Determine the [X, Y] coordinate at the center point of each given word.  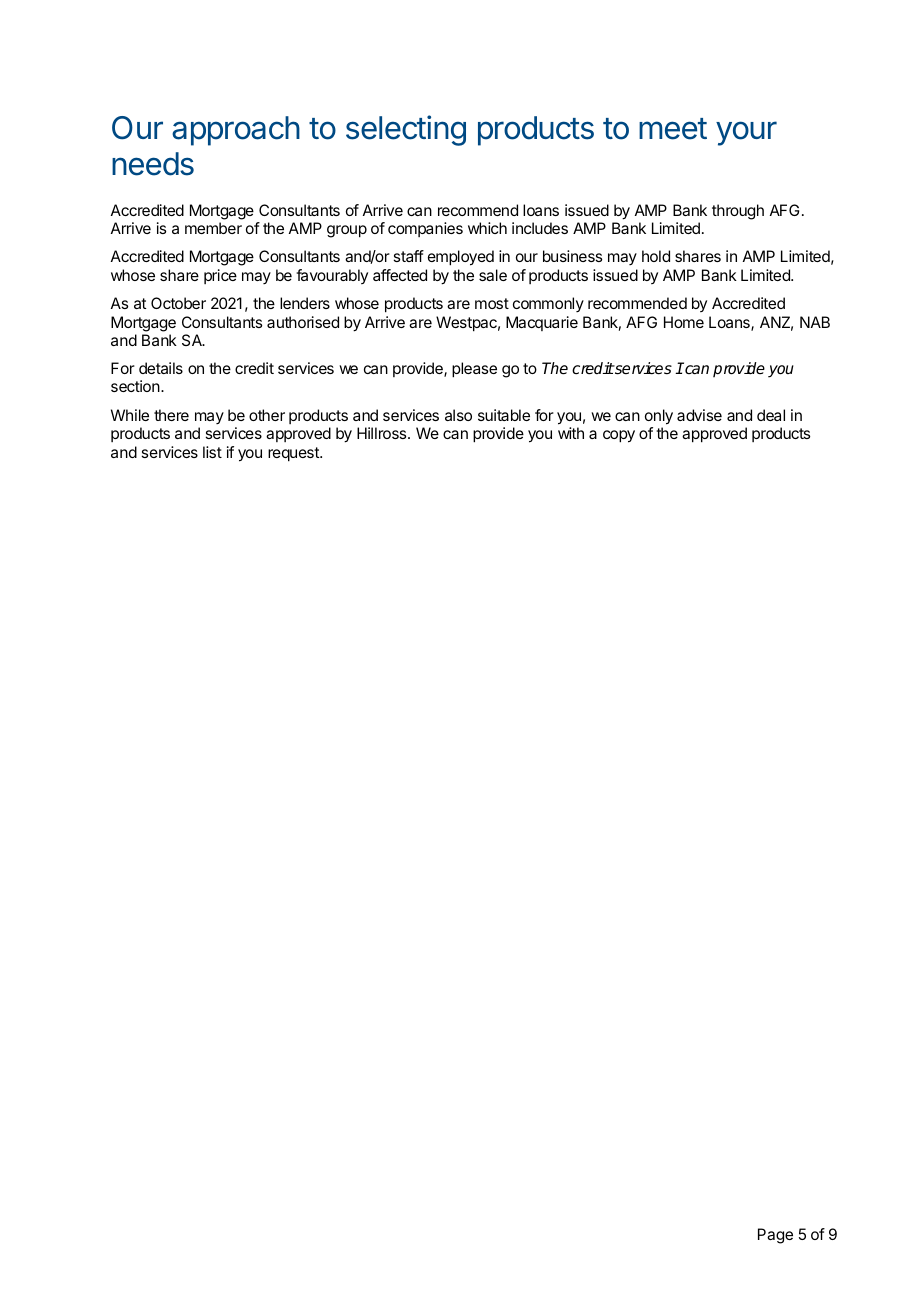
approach [236, 131]
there [171, 415]
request [294, 454]
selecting [406, 130]
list [212, 452]
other [267, 415]
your [746, 133]
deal [771, 415]
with [571, 433]
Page [775, 1236]
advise [699, 415]
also [458, 415]
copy [619, 436]
